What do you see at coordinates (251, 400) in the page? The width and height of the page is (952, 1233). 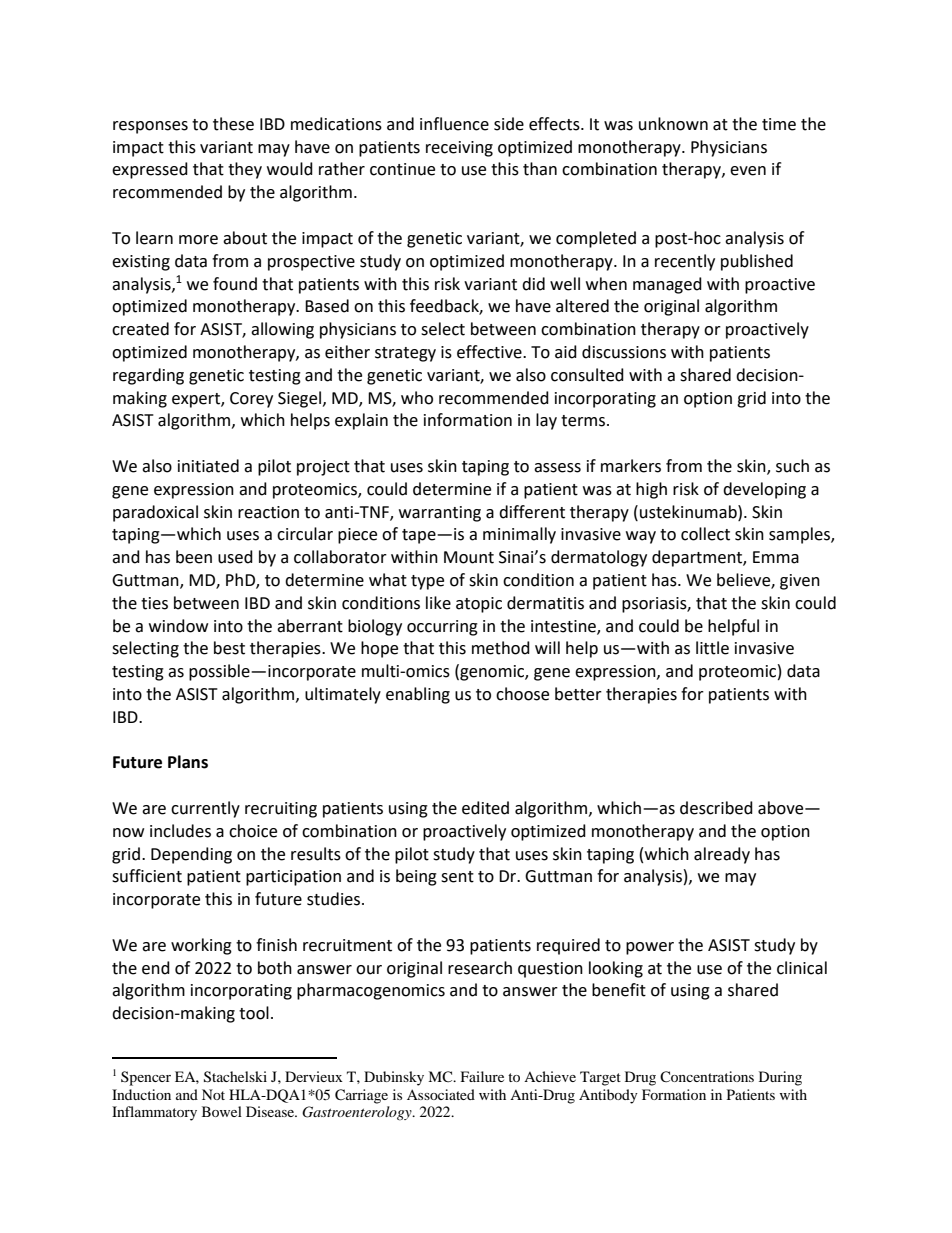 I see `Corey` at bounding box center [251, 400].
